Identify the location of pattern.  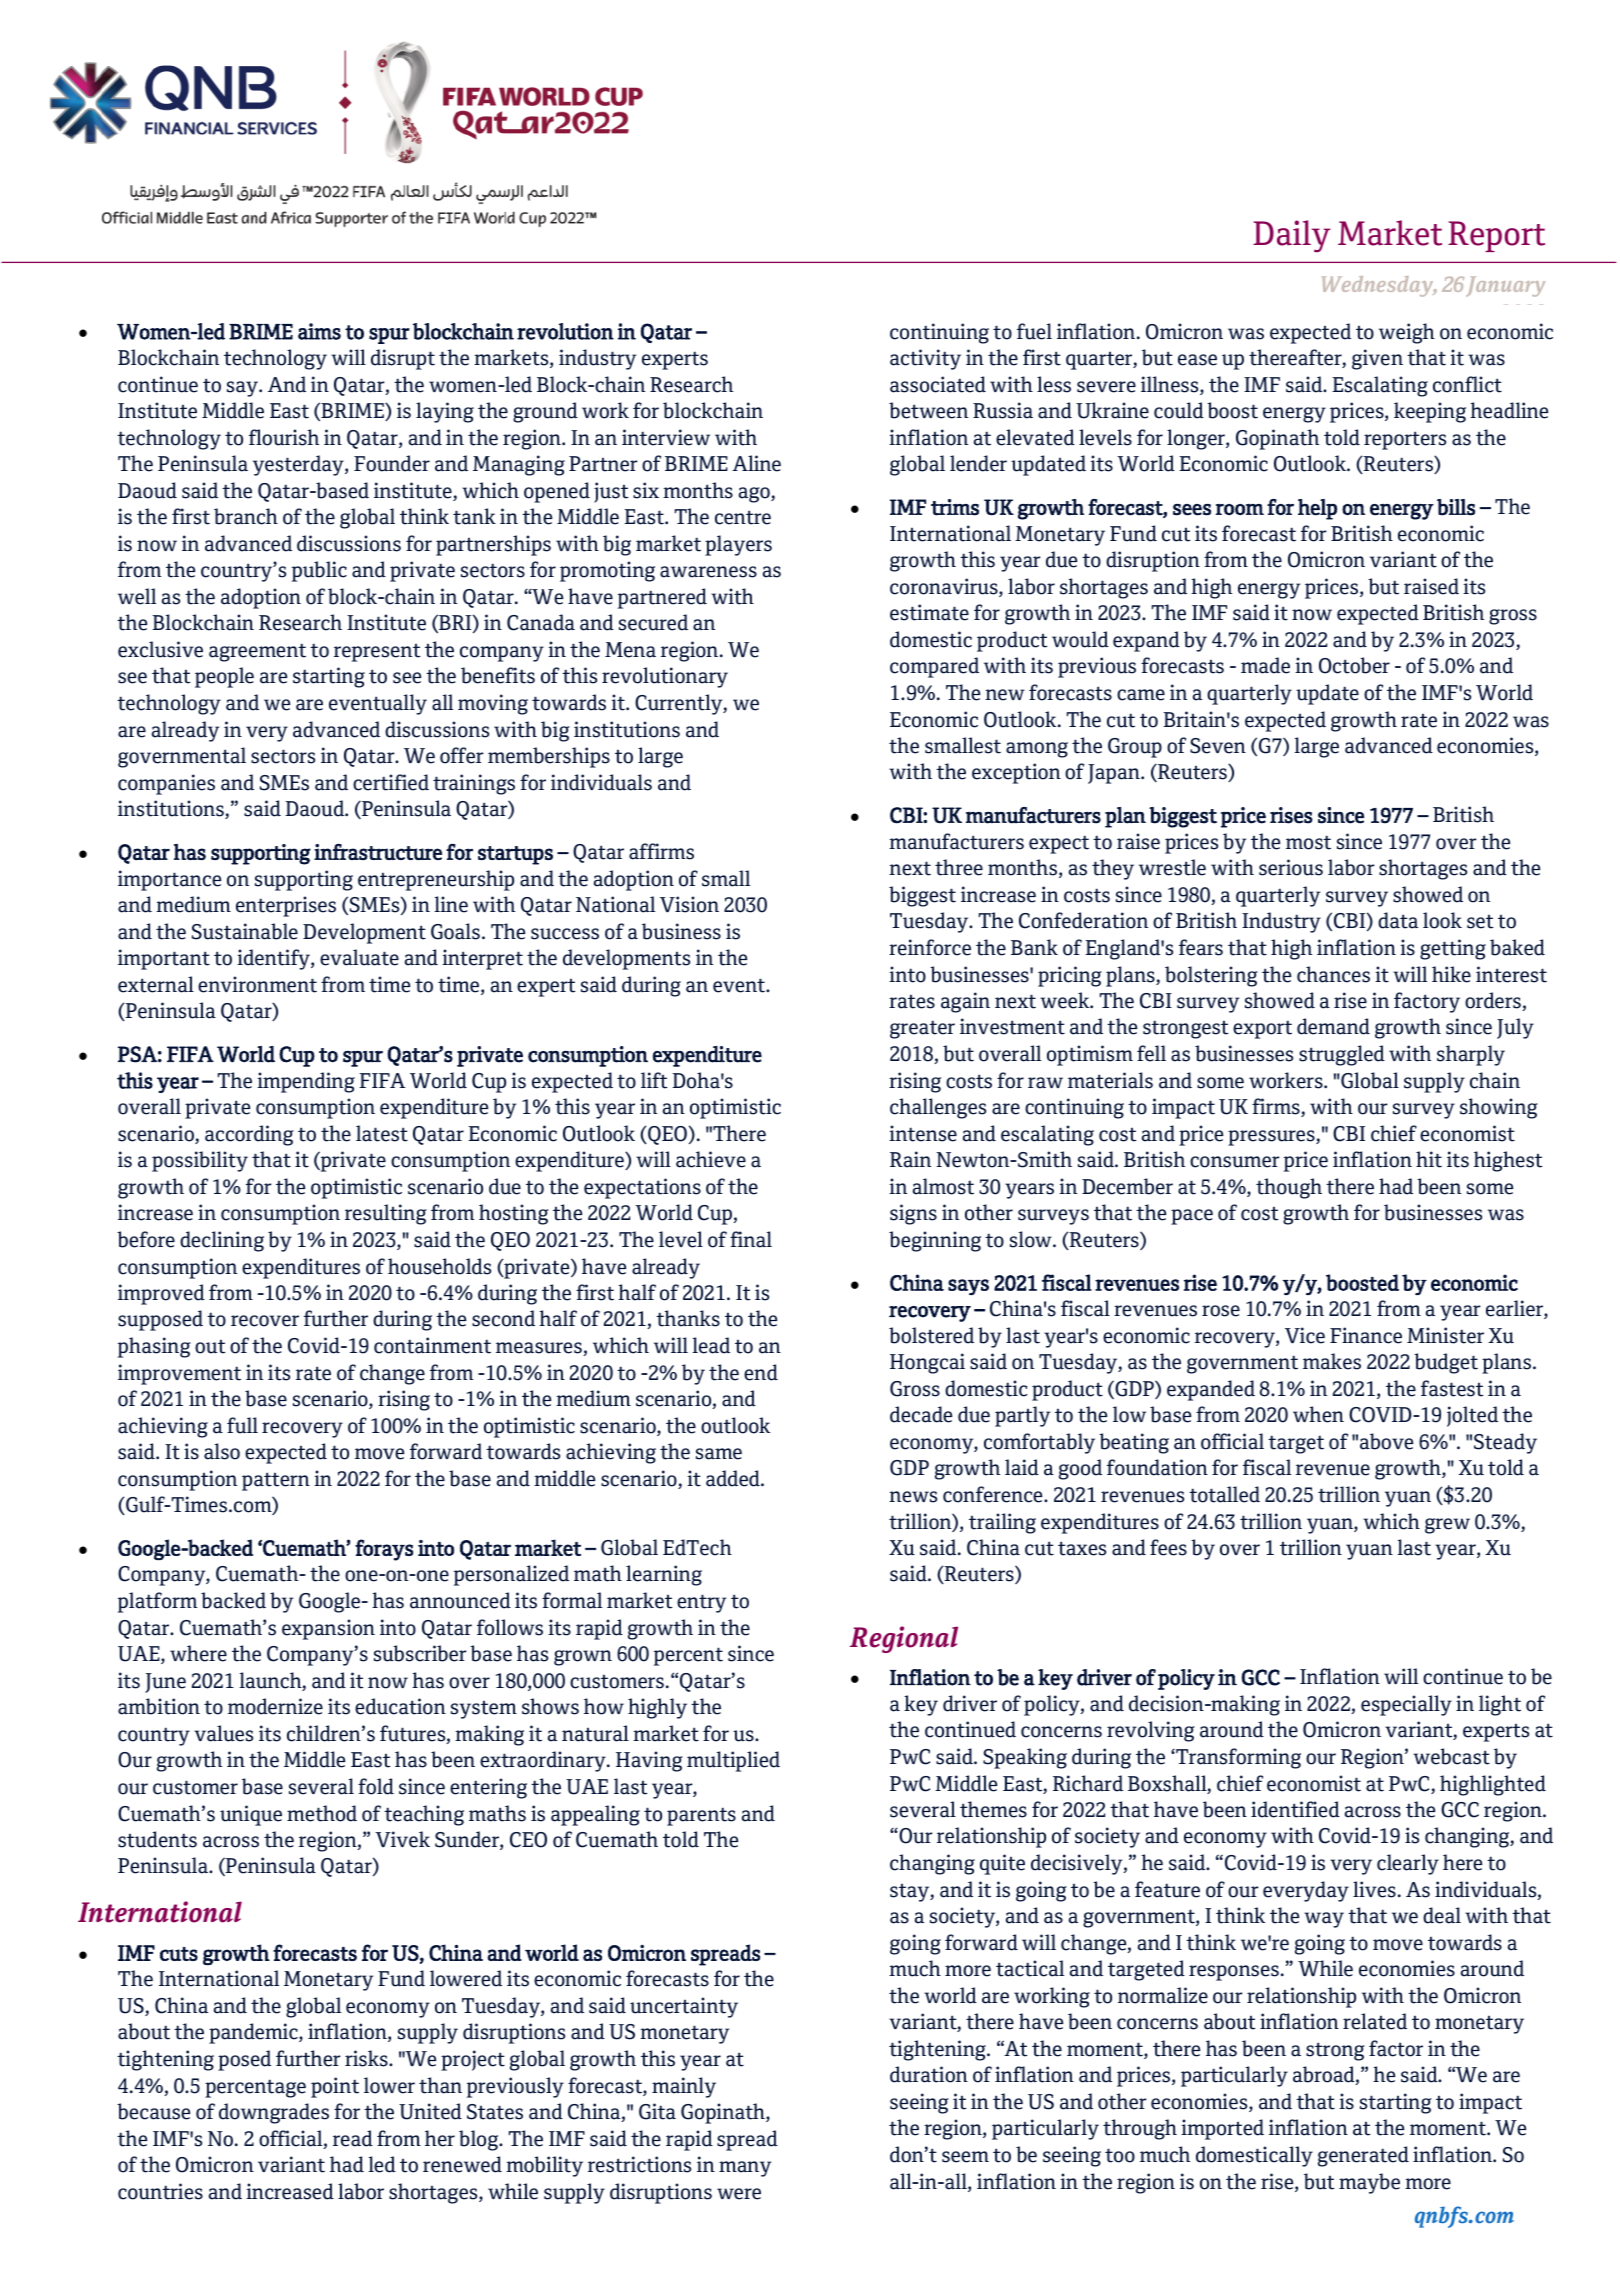
(276, 1481).
